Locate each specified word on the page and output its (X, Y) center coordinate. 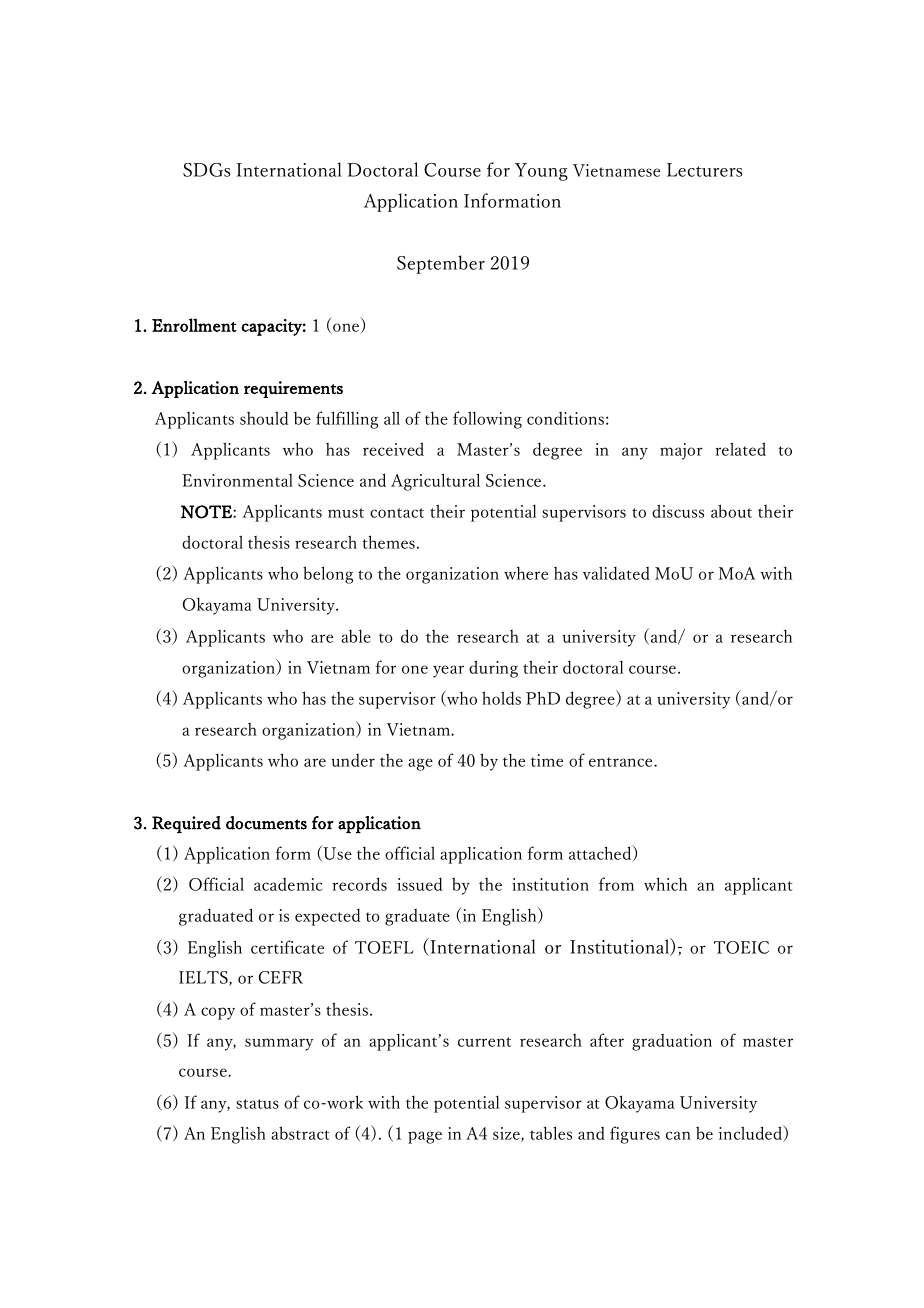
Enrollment (194, 325)
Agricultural (435, 482)
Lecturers (704, 170)
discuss (678, 511)
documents (266, 823)
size (507, 1134)
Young (541, 172)
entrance (622, 762)
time (547, 760)
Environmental (237, 480)
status (257, 1104)
